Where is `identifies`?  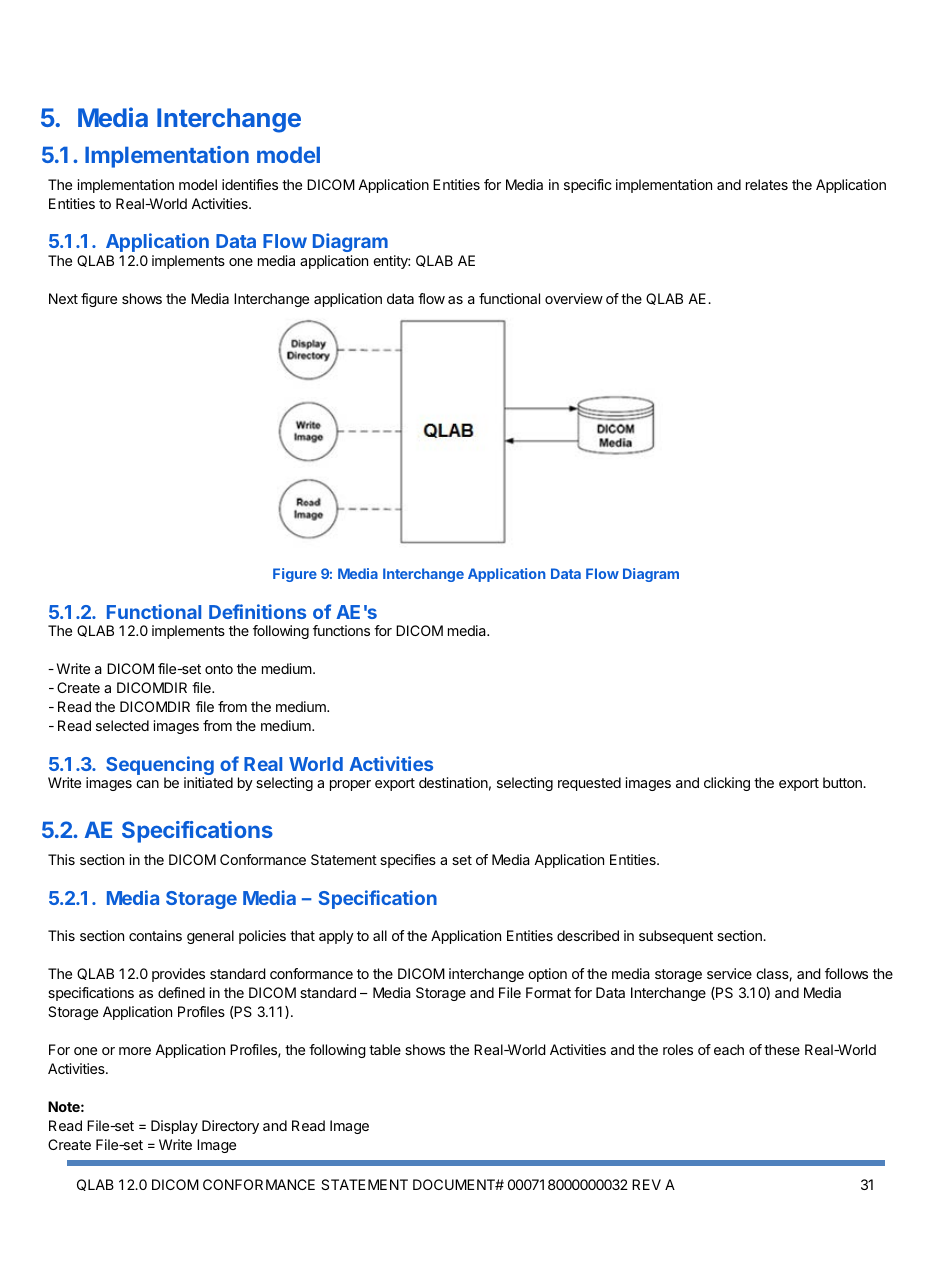 identifies is located at coordinates (250, 184).
